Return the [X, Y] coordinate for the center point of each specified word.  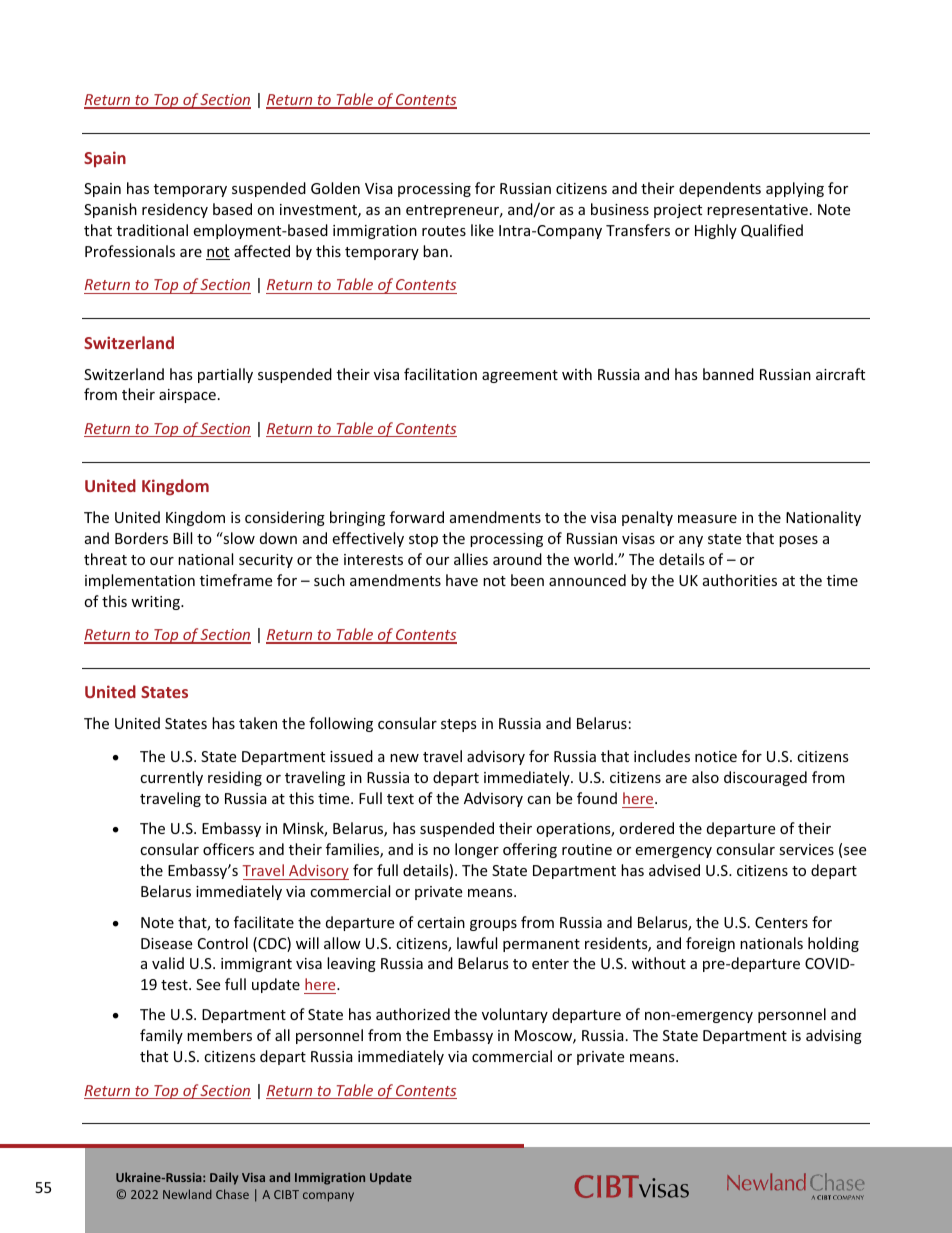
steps [459, 725]
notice [716, 756]
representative [757, 211]
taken [258, 723]
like [482, 230]
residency [175, 210]
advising [834, 1036]
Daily [224, 1178]
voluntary [515, 1015]
